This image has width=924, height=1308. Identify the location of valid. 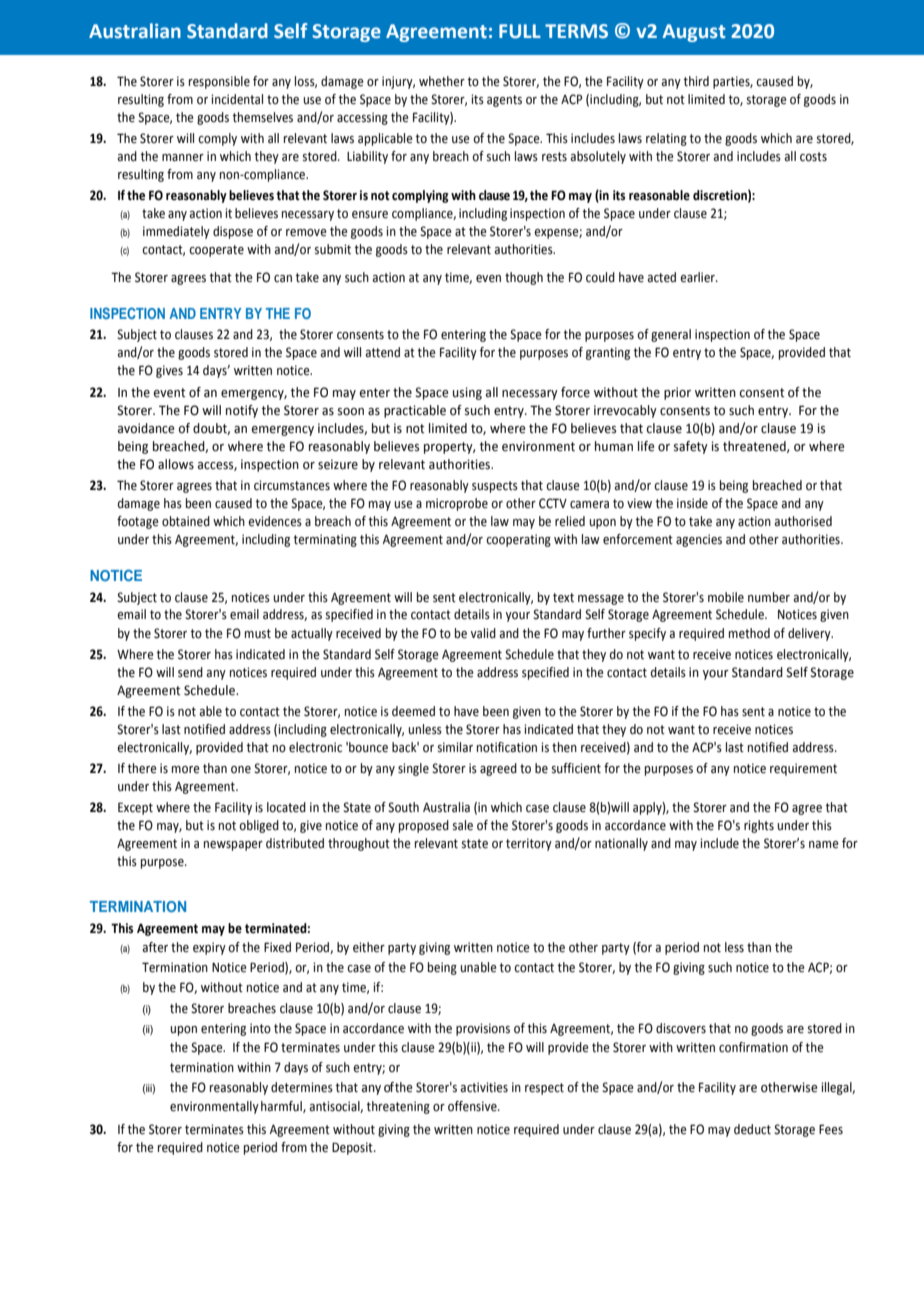
(483, 633).
